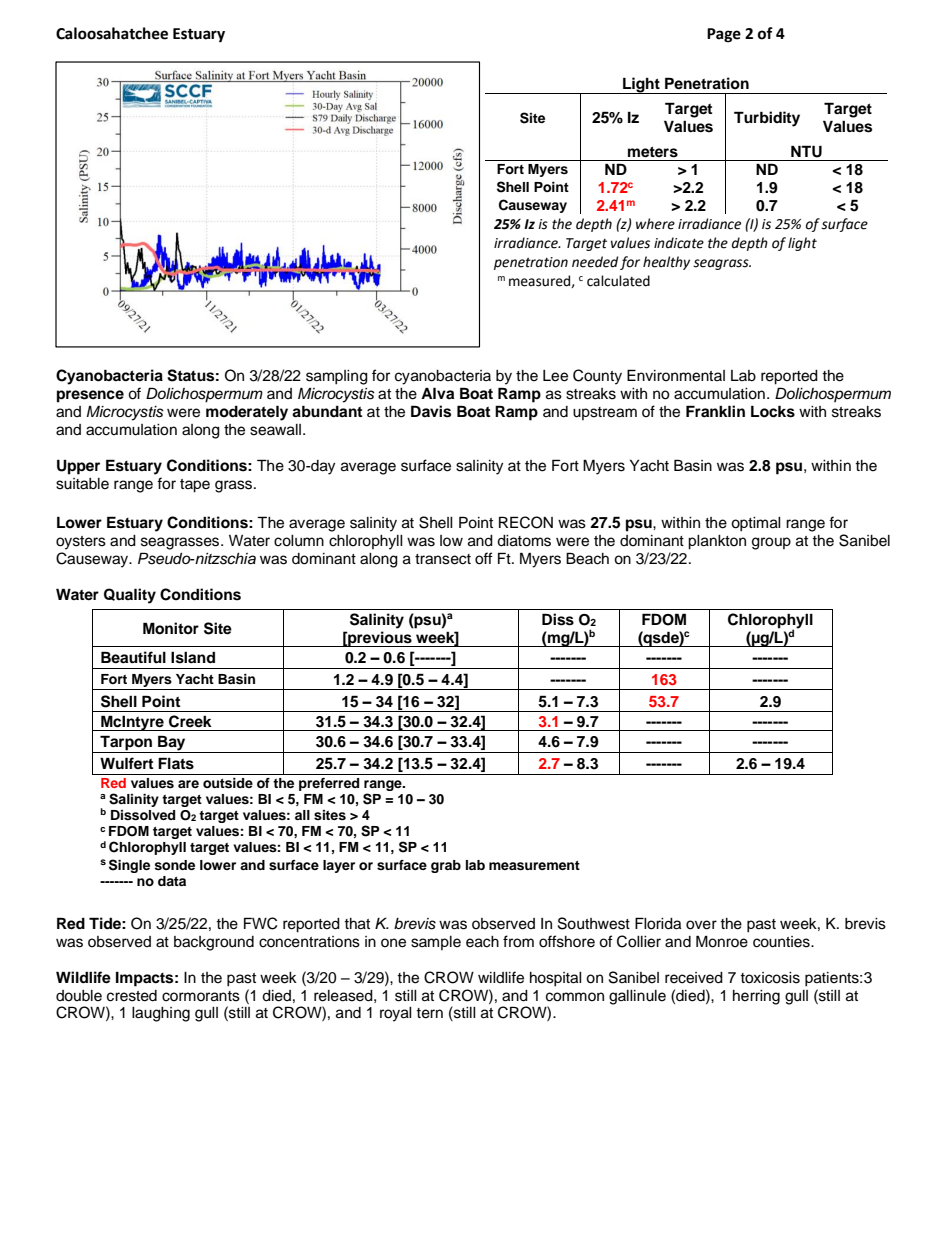 Image resolution: width=952 pixels, height=1233 pixels. What do you see at coordinates (429, 1013) in the page?
I see `tern` at bounding box center [429, 1013].
